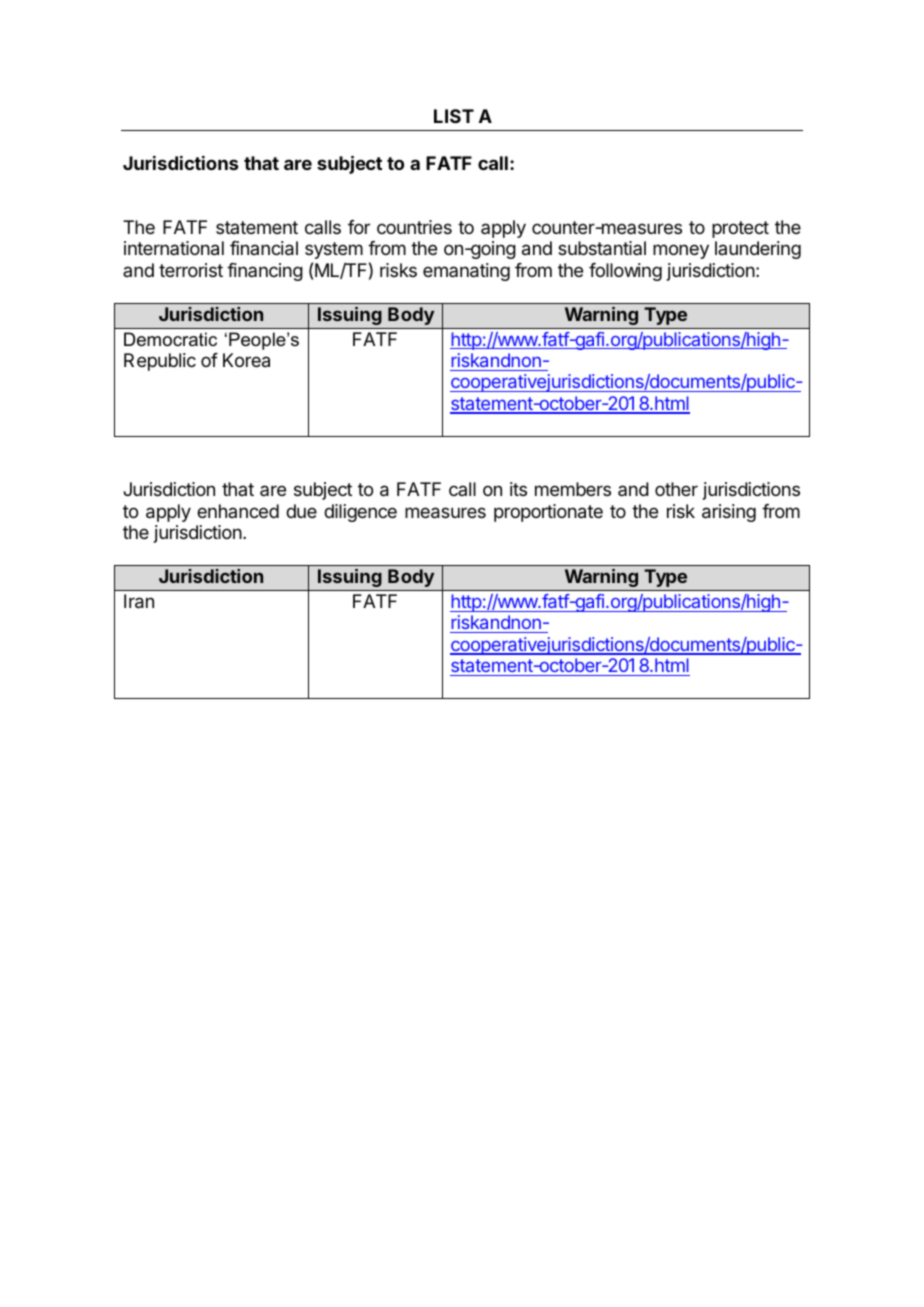 This document has width=924, height=1307. What do you see at coordinates (359, 227) in the document?
I see `for` at bounding box center [359, 227].
